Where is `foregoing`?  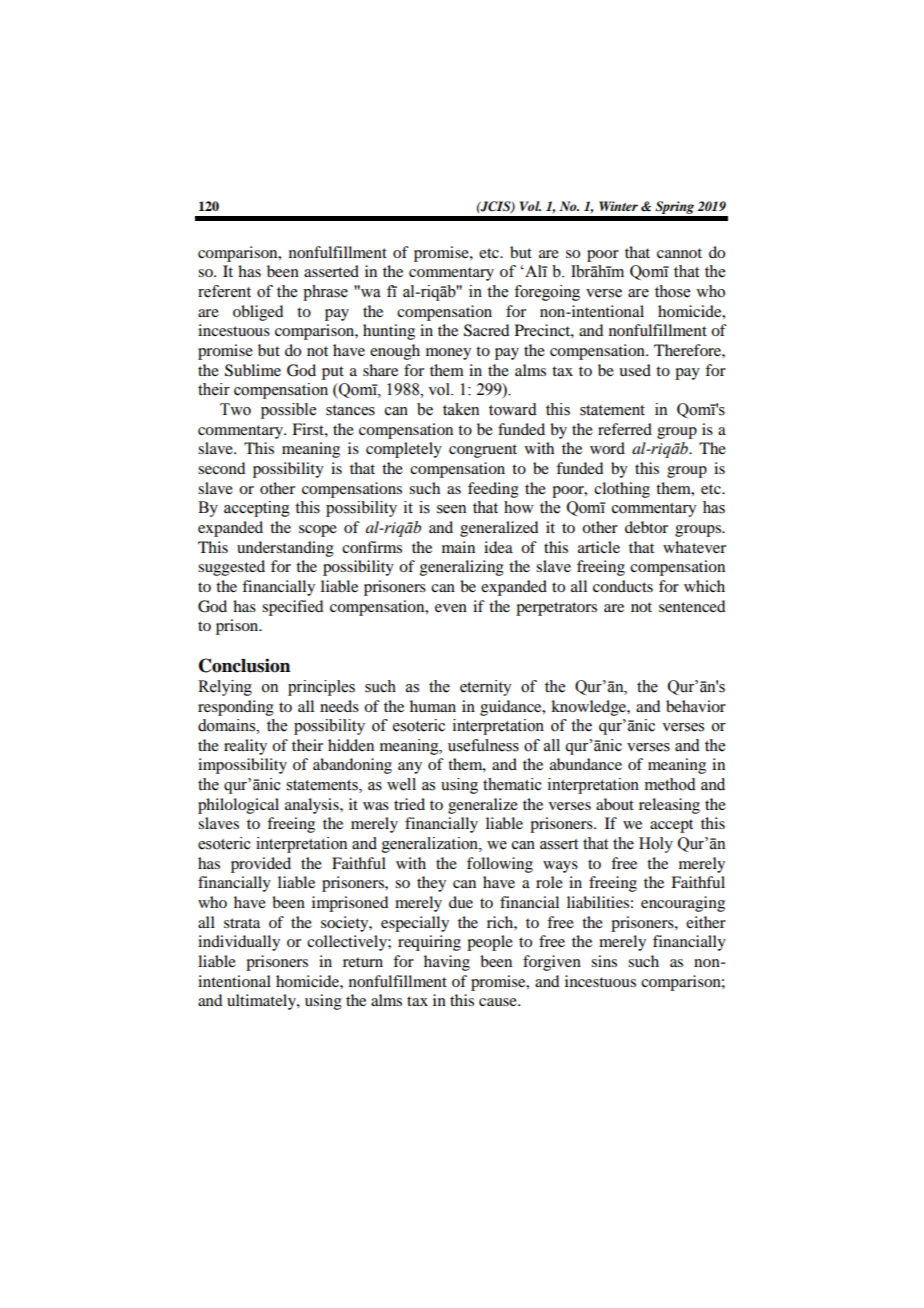
foregoing is located at coordinates (547, 293).
